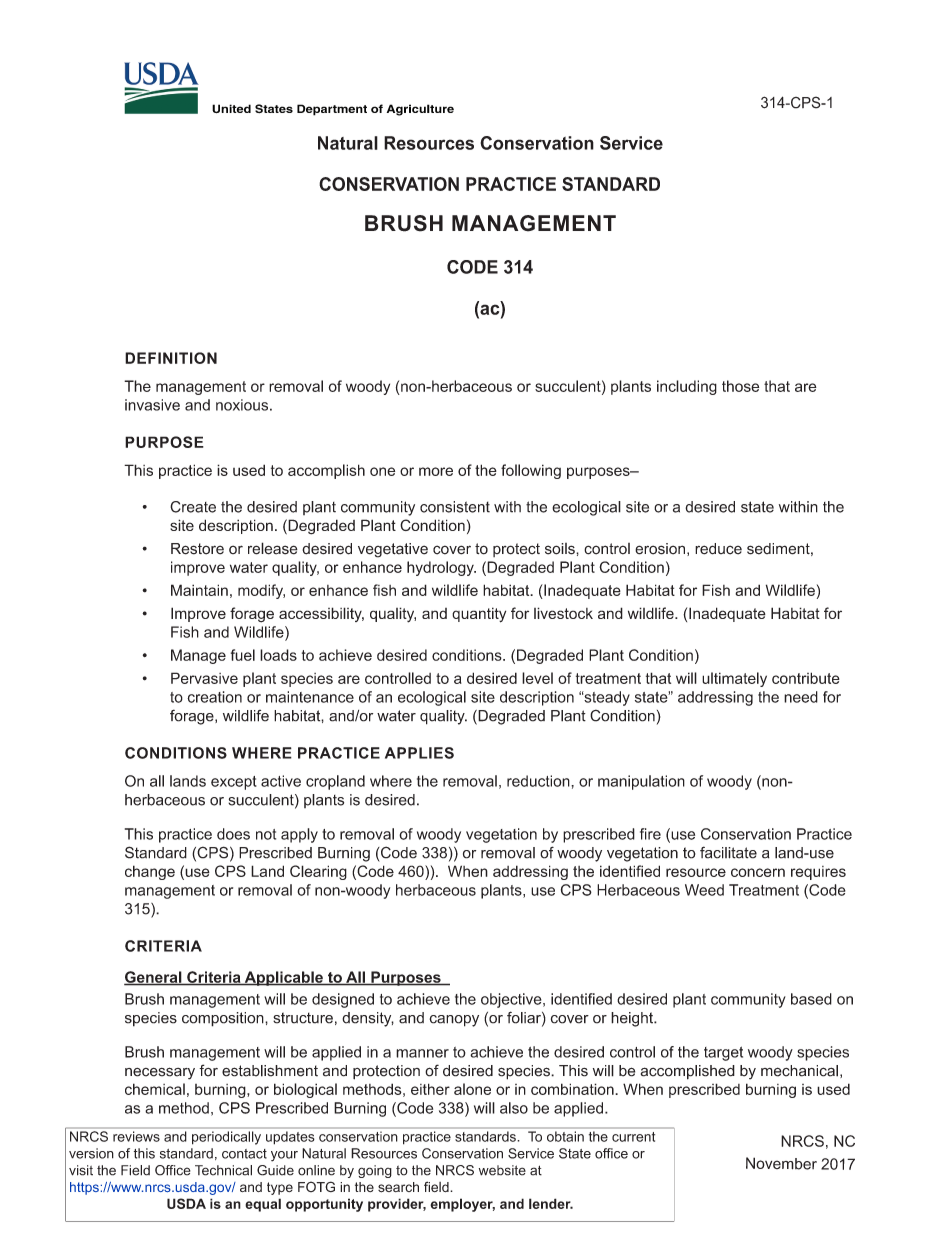 Image resolution: width=952 pixels, height=1233 pixels. What do you see at coordinates (740, 386) in the screenshot?
I see `those` at bounding box center [740, 386].
